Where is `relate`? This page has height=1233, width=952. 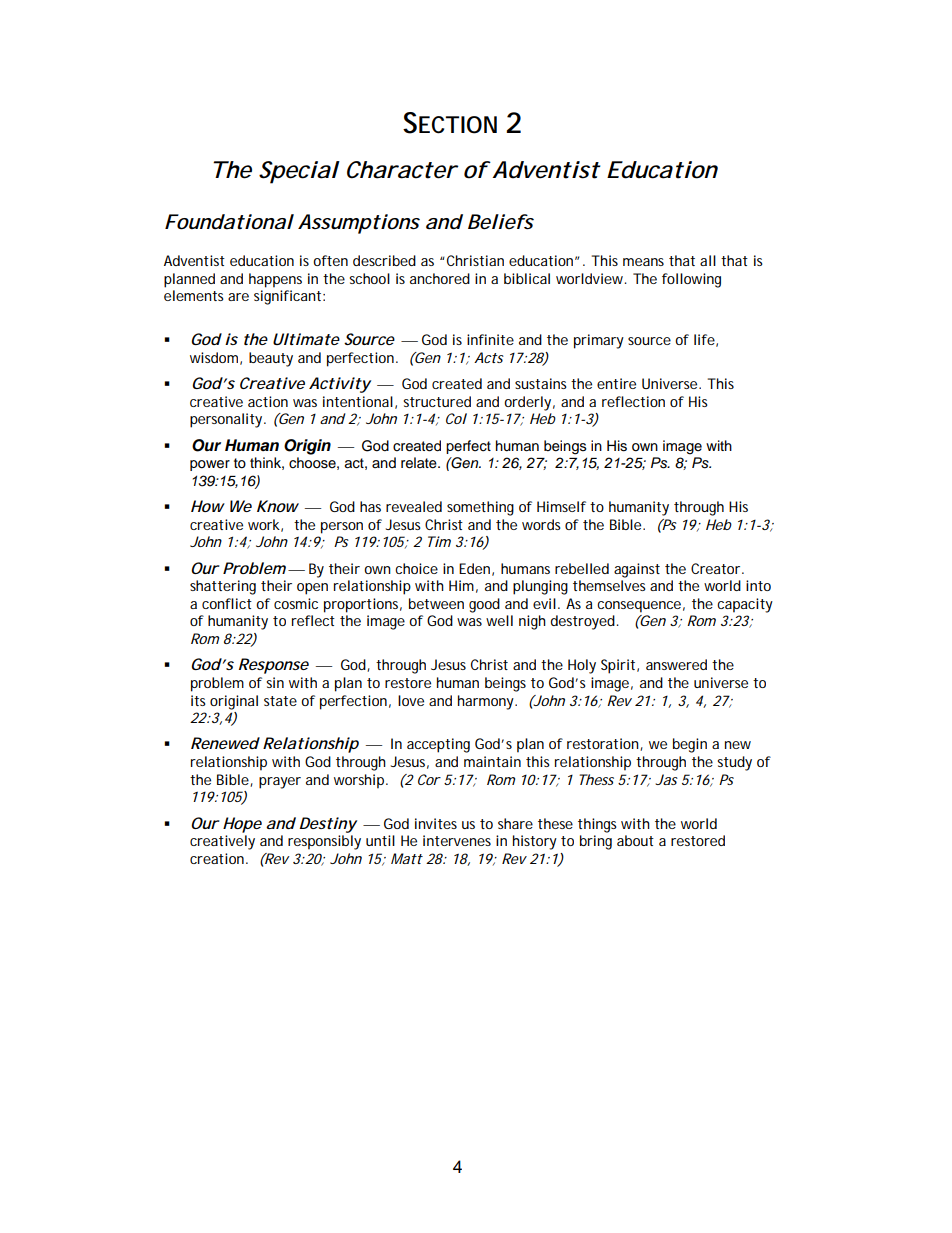 relate is located at coordinates (420, 463).
